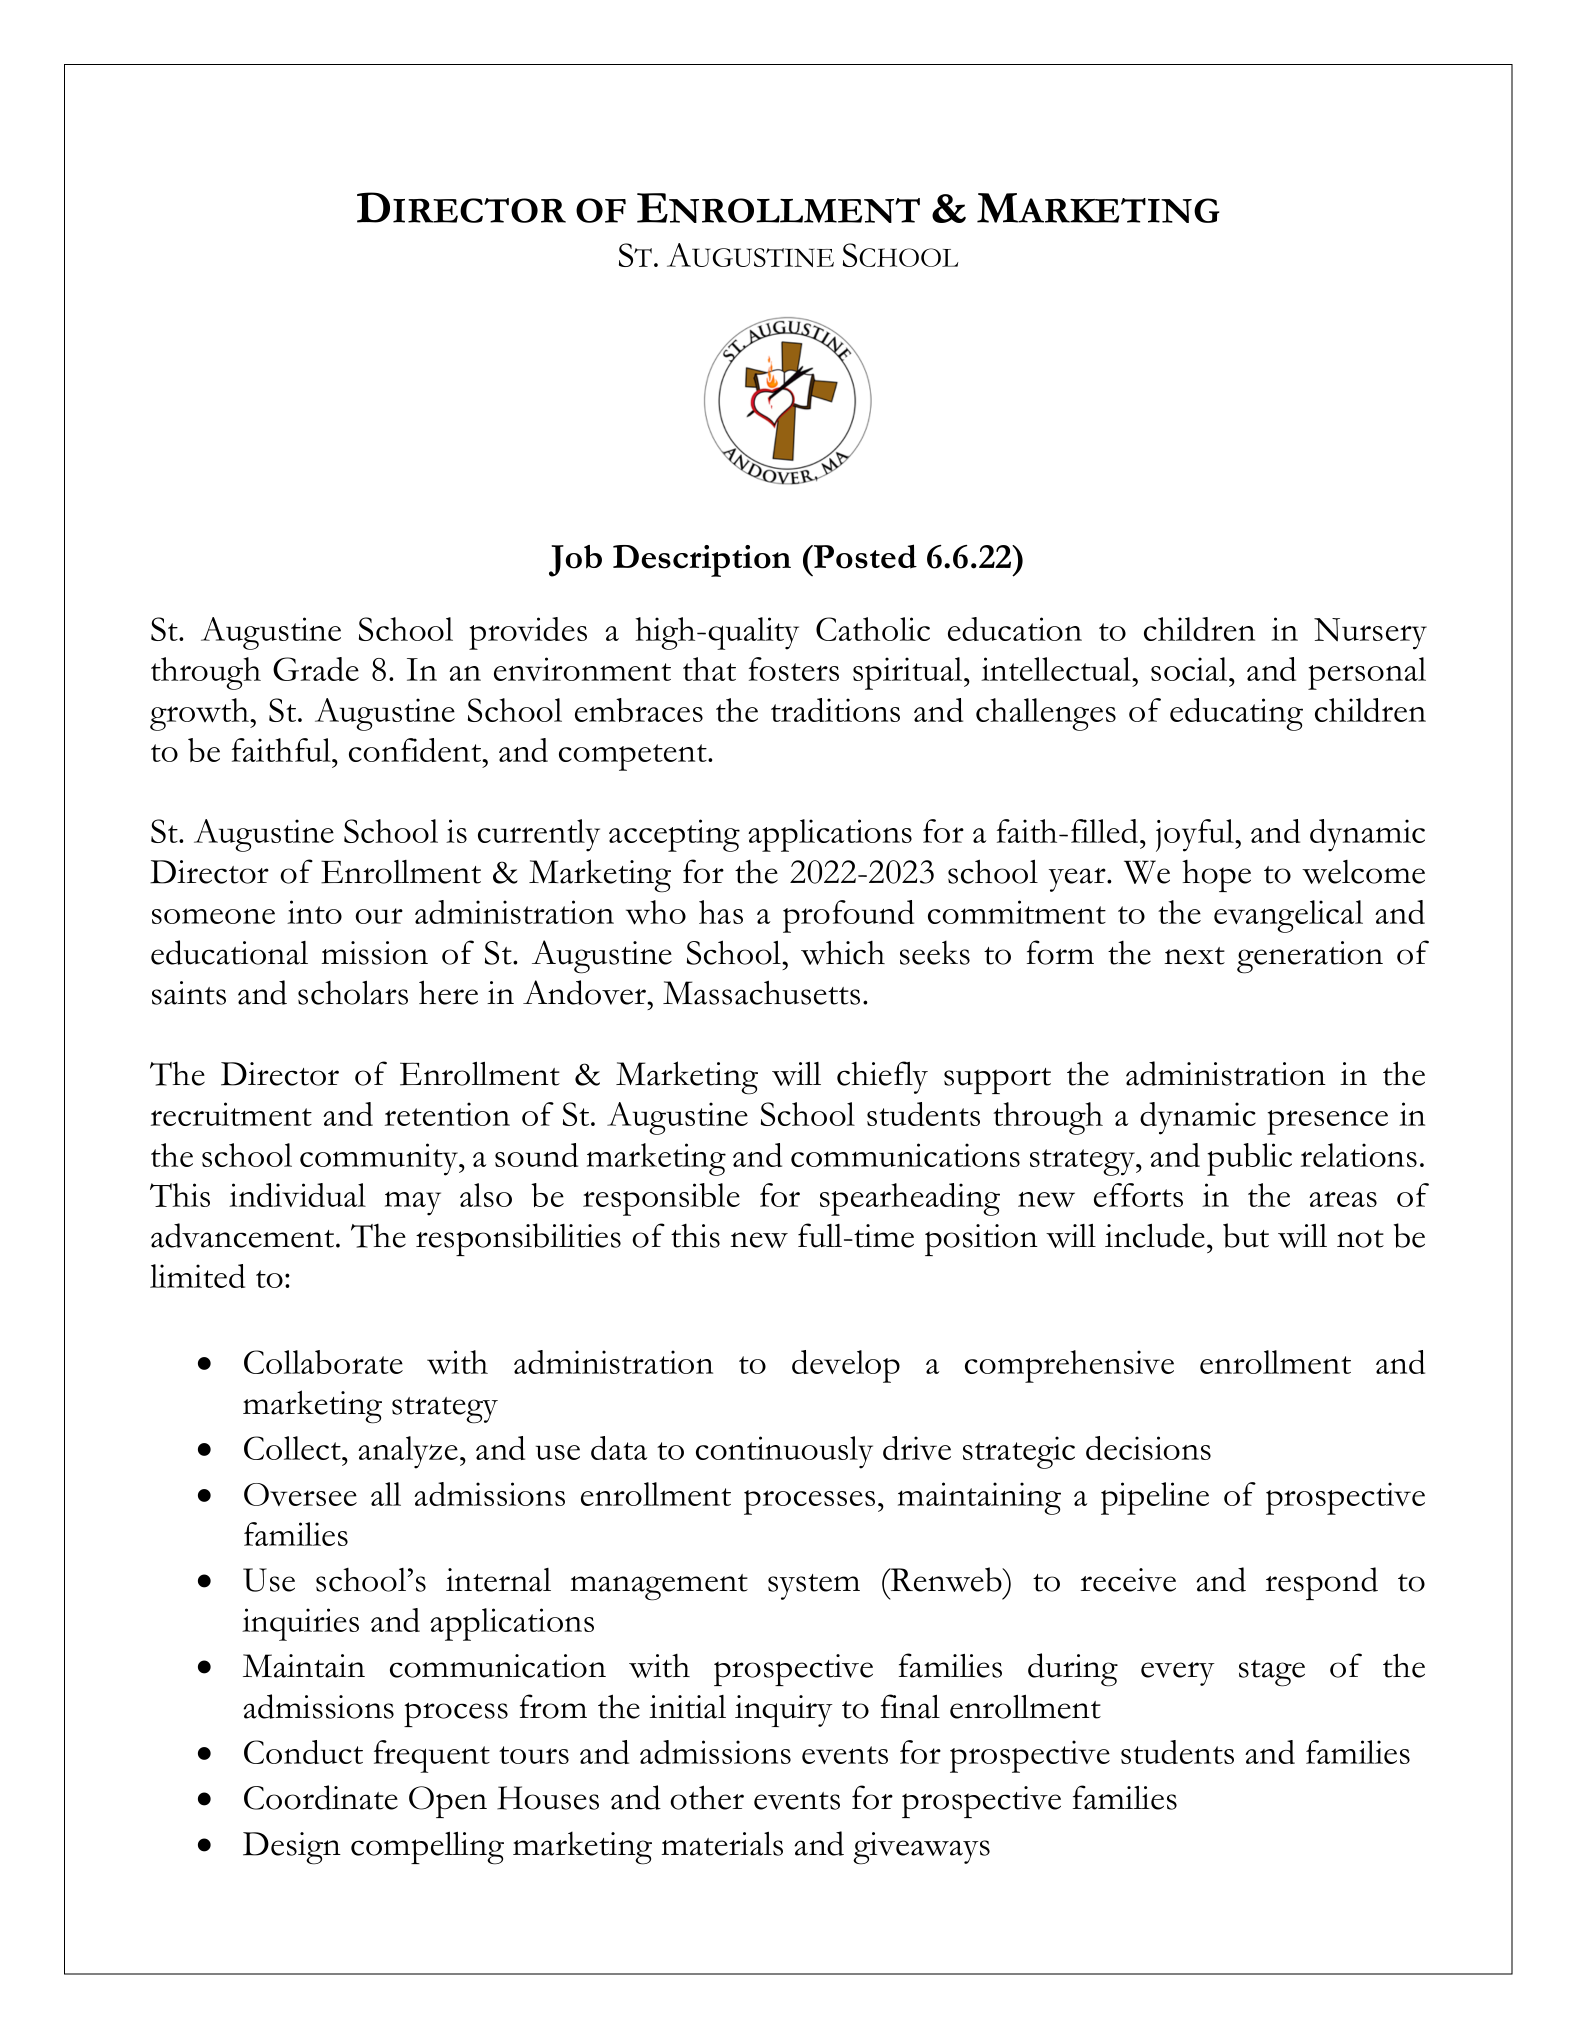 The width and height of the document is (1572, 2034). What do you see at coordinates (702, 561) in the document?
I see `Description` at bounding box center [702, 561].
